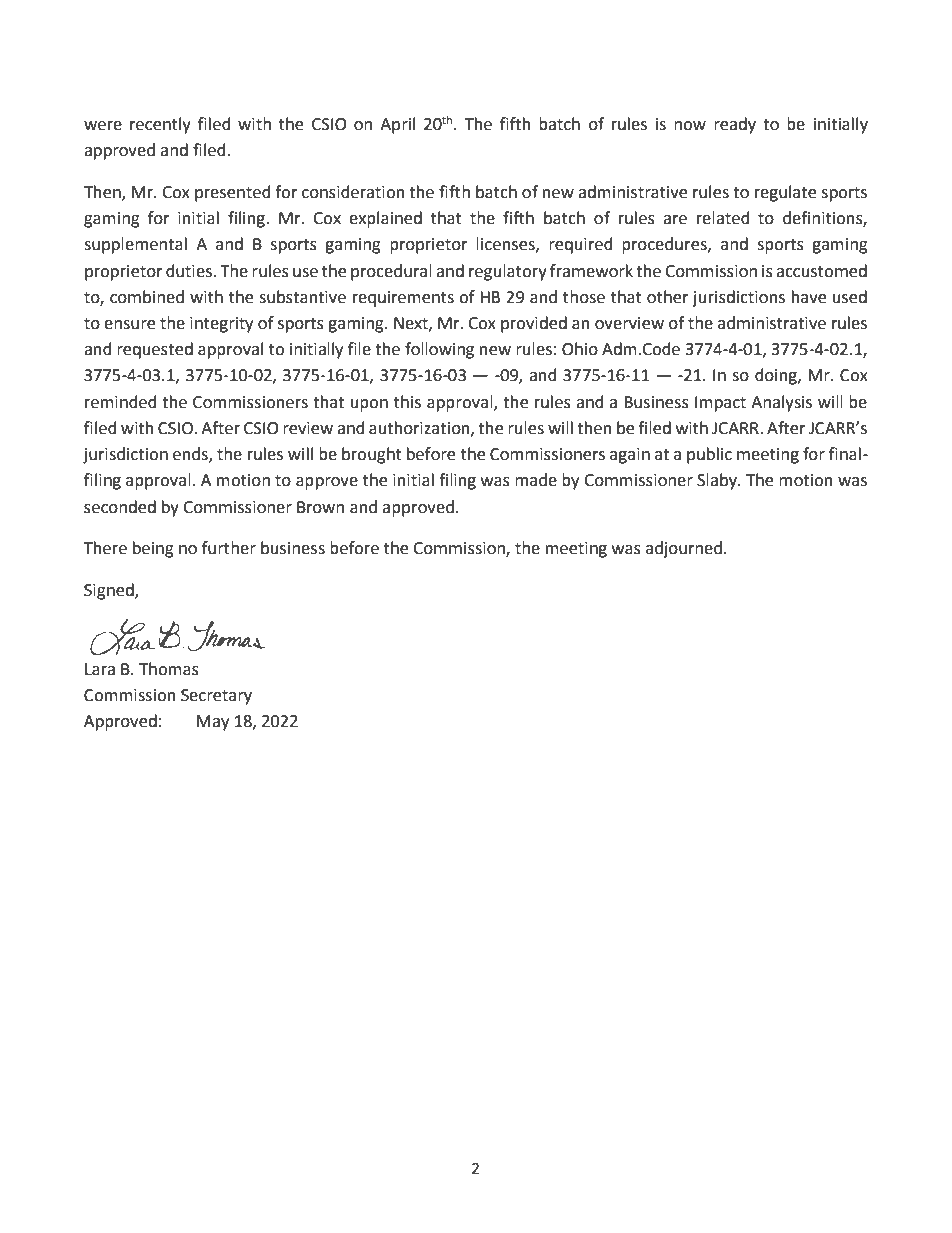 The height and width of the screenshot is (1233, 952). What do you see at coordinates (508, 272) in the screenshot?
I see `regulatory` at bounding box center [508, 272].
